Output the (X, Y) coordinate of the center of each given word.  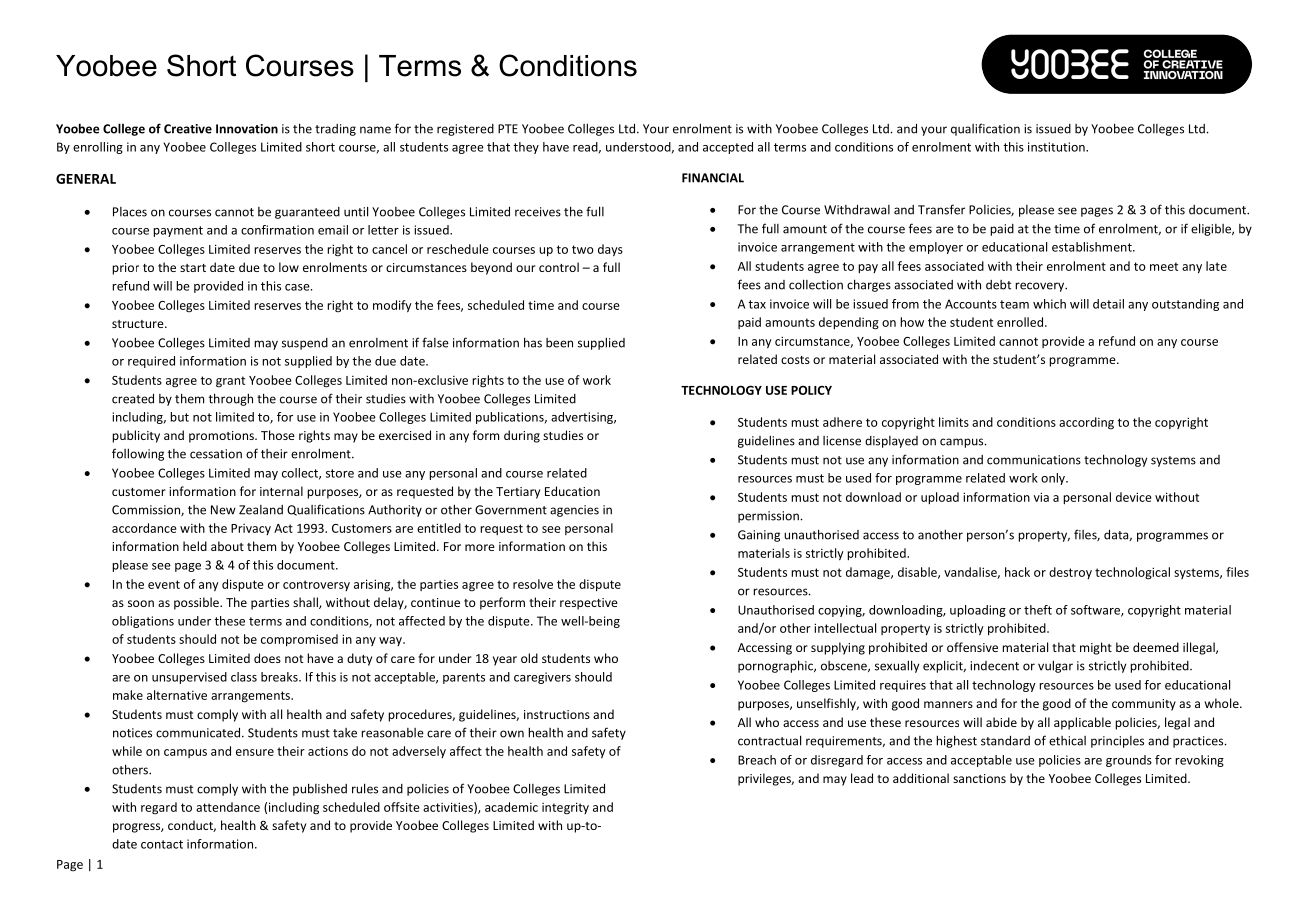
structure (139, 324)
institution (1057, 147)
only (1054, 479)
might (1096, 648)
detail (1108, 304)
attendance (228, 807)
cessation (216, 454)
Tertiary (518, 493)
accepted (728, 148)
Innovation (247, 129)
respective (589, 604)
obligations (143, 622)
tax (757, 304)
